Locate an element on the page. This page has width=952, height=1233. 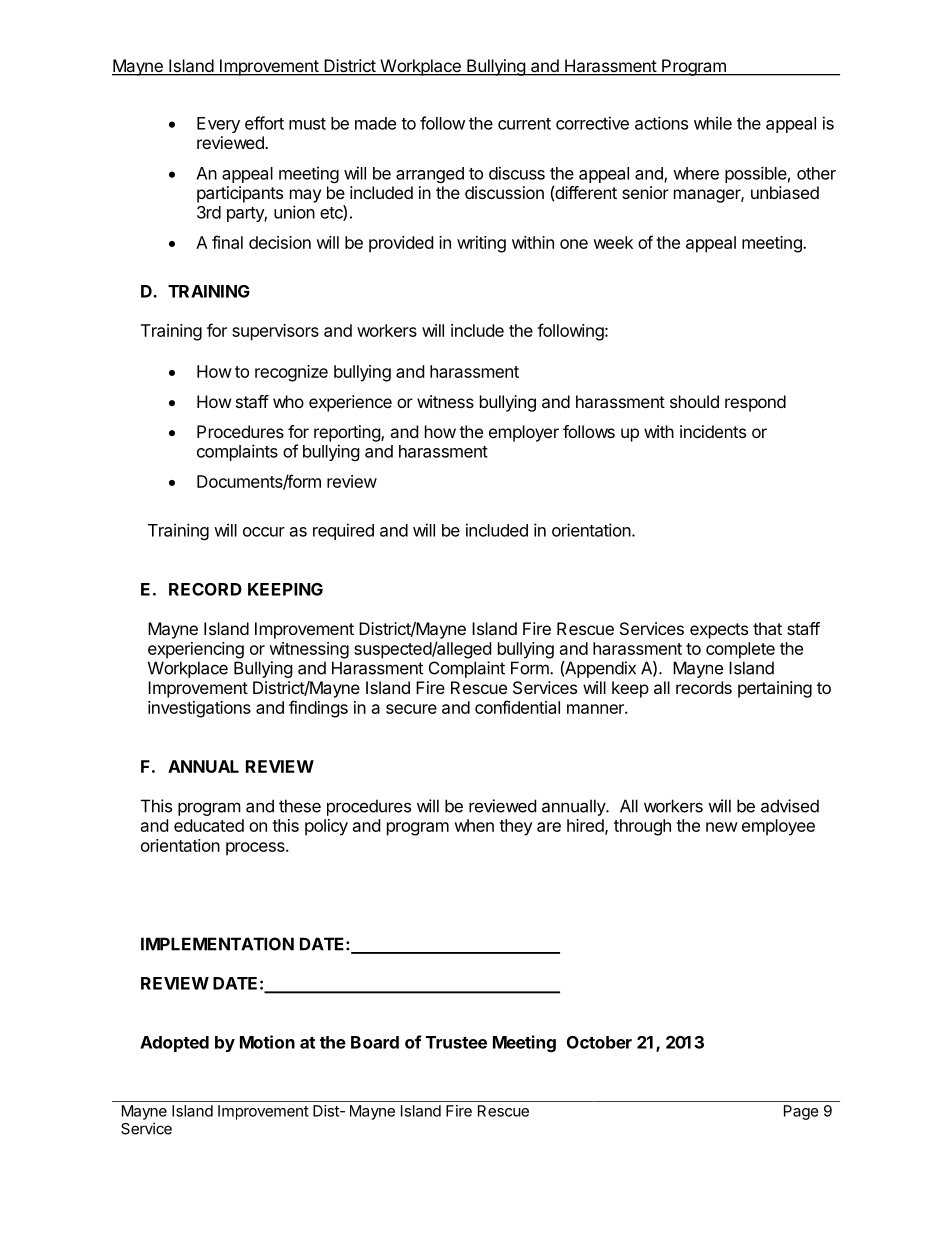
effort is located at coordinates (264, 123).
